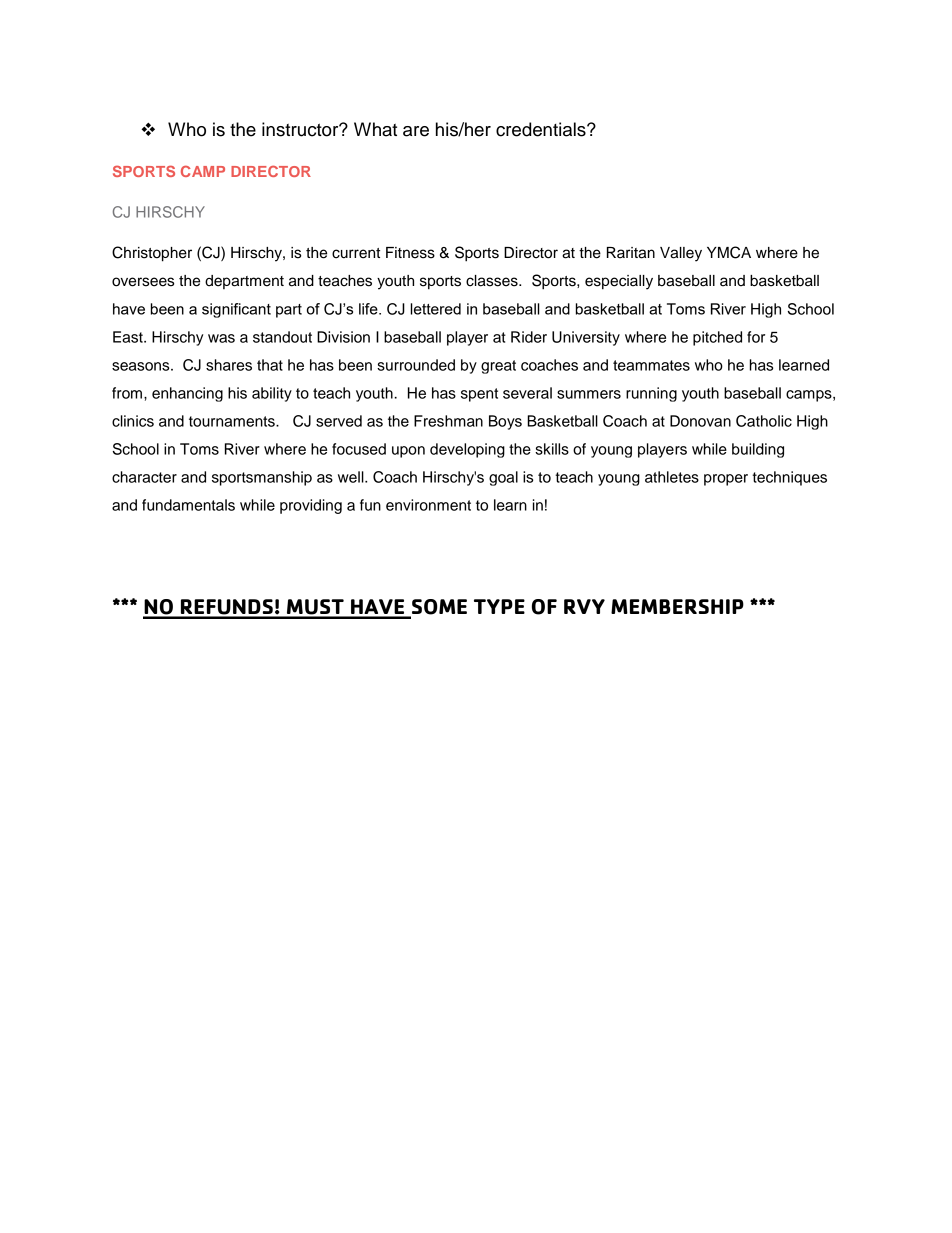  I want to click on building, so click(758, 450).
